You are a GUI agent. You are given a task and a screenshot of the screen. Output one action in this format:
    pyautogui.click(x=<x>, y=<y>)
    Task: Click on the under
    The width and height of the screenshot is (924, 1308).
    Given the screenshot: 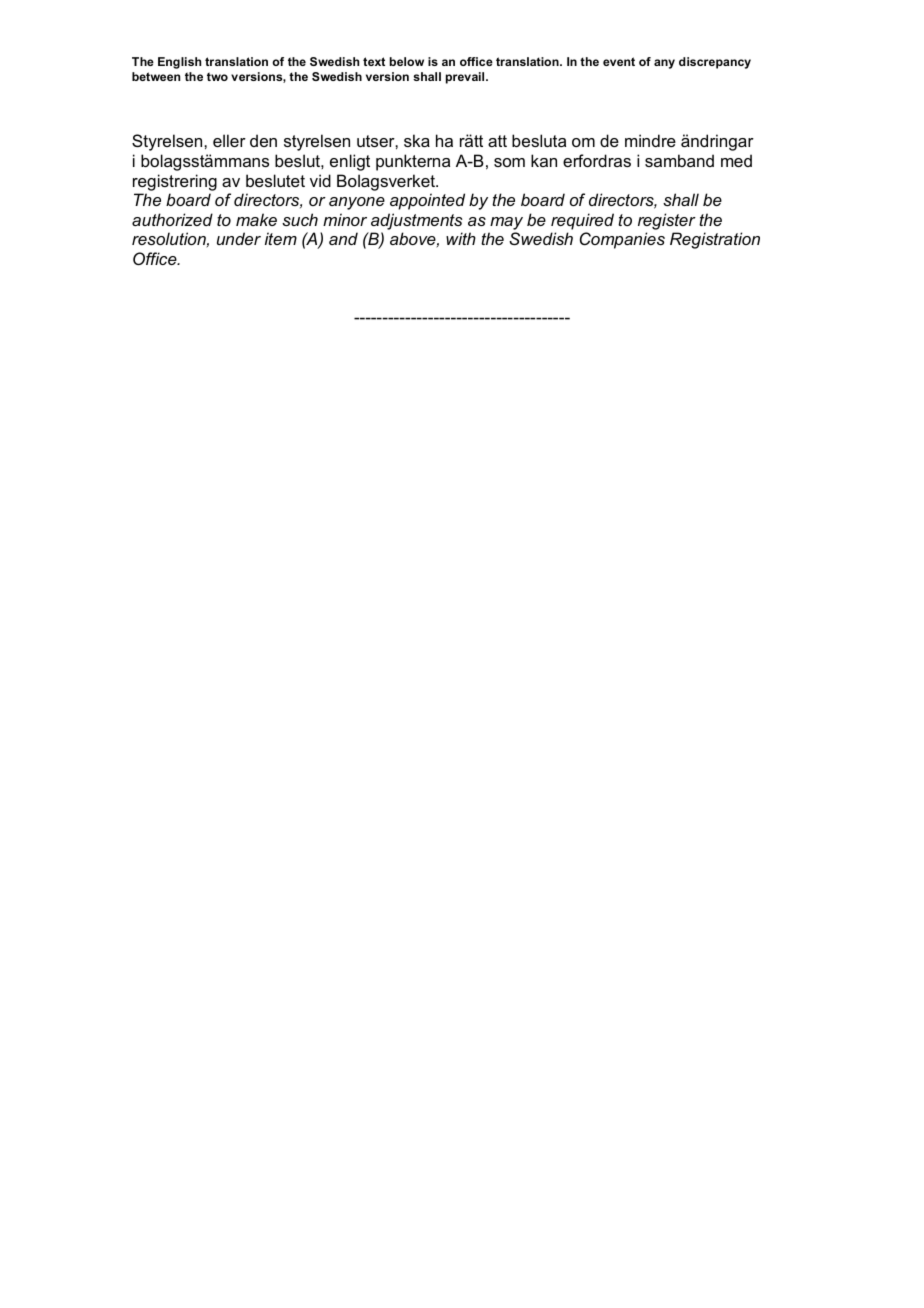 What is the action you would take?
    pyautogui.click(x=239, y=238)
